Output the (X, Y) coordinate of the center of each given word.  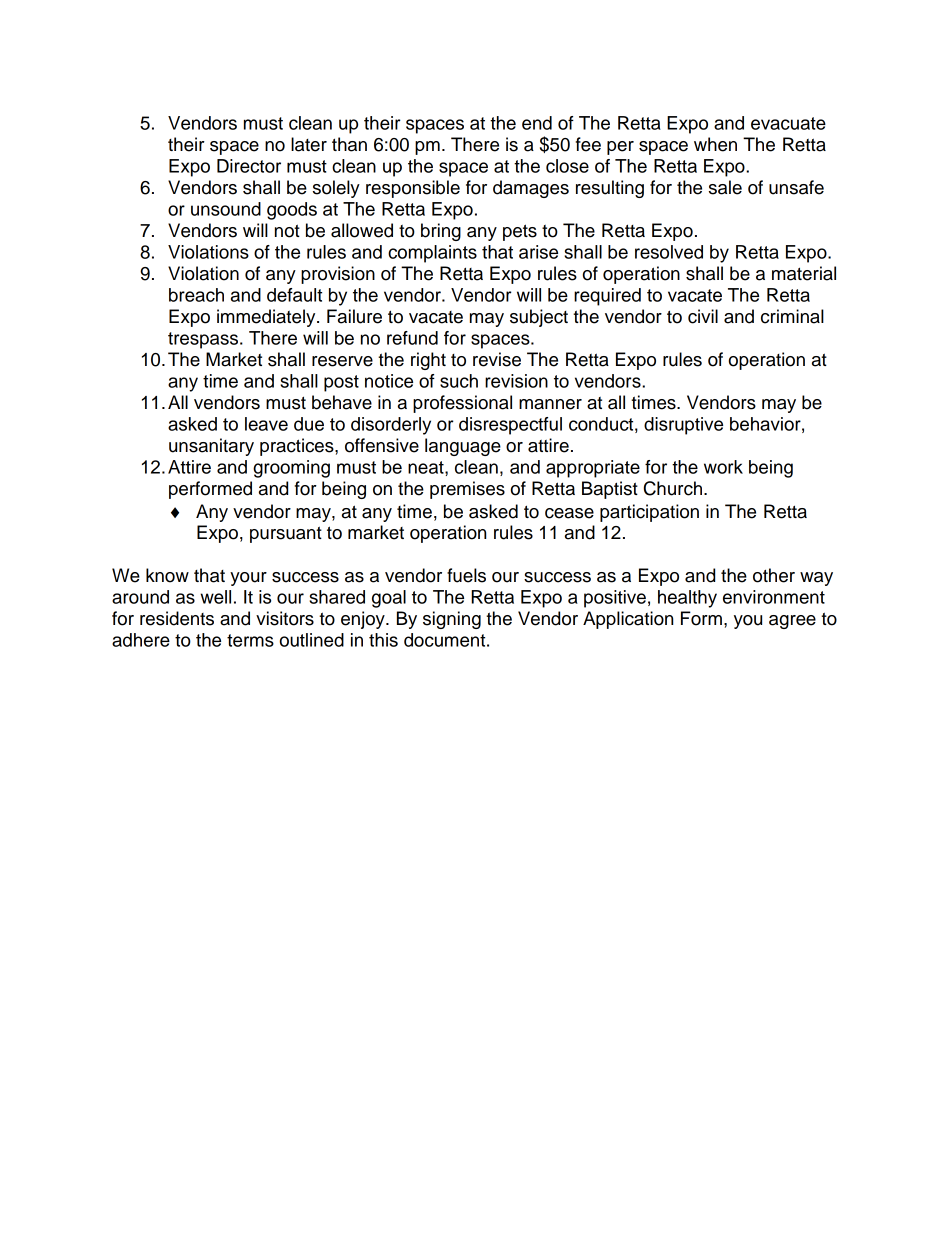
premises (467, 490)
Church (674, 488)
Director (249, 166)
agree (792, 622)
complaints (432, 254)
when (715, 144)
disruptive (683, 426)
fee (588, 144)
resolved (669, 252)
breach (196, 295)
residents (177, 618)
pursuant (286, 534)
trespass (204, 340)
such (459, 381)
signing (452, 620)
